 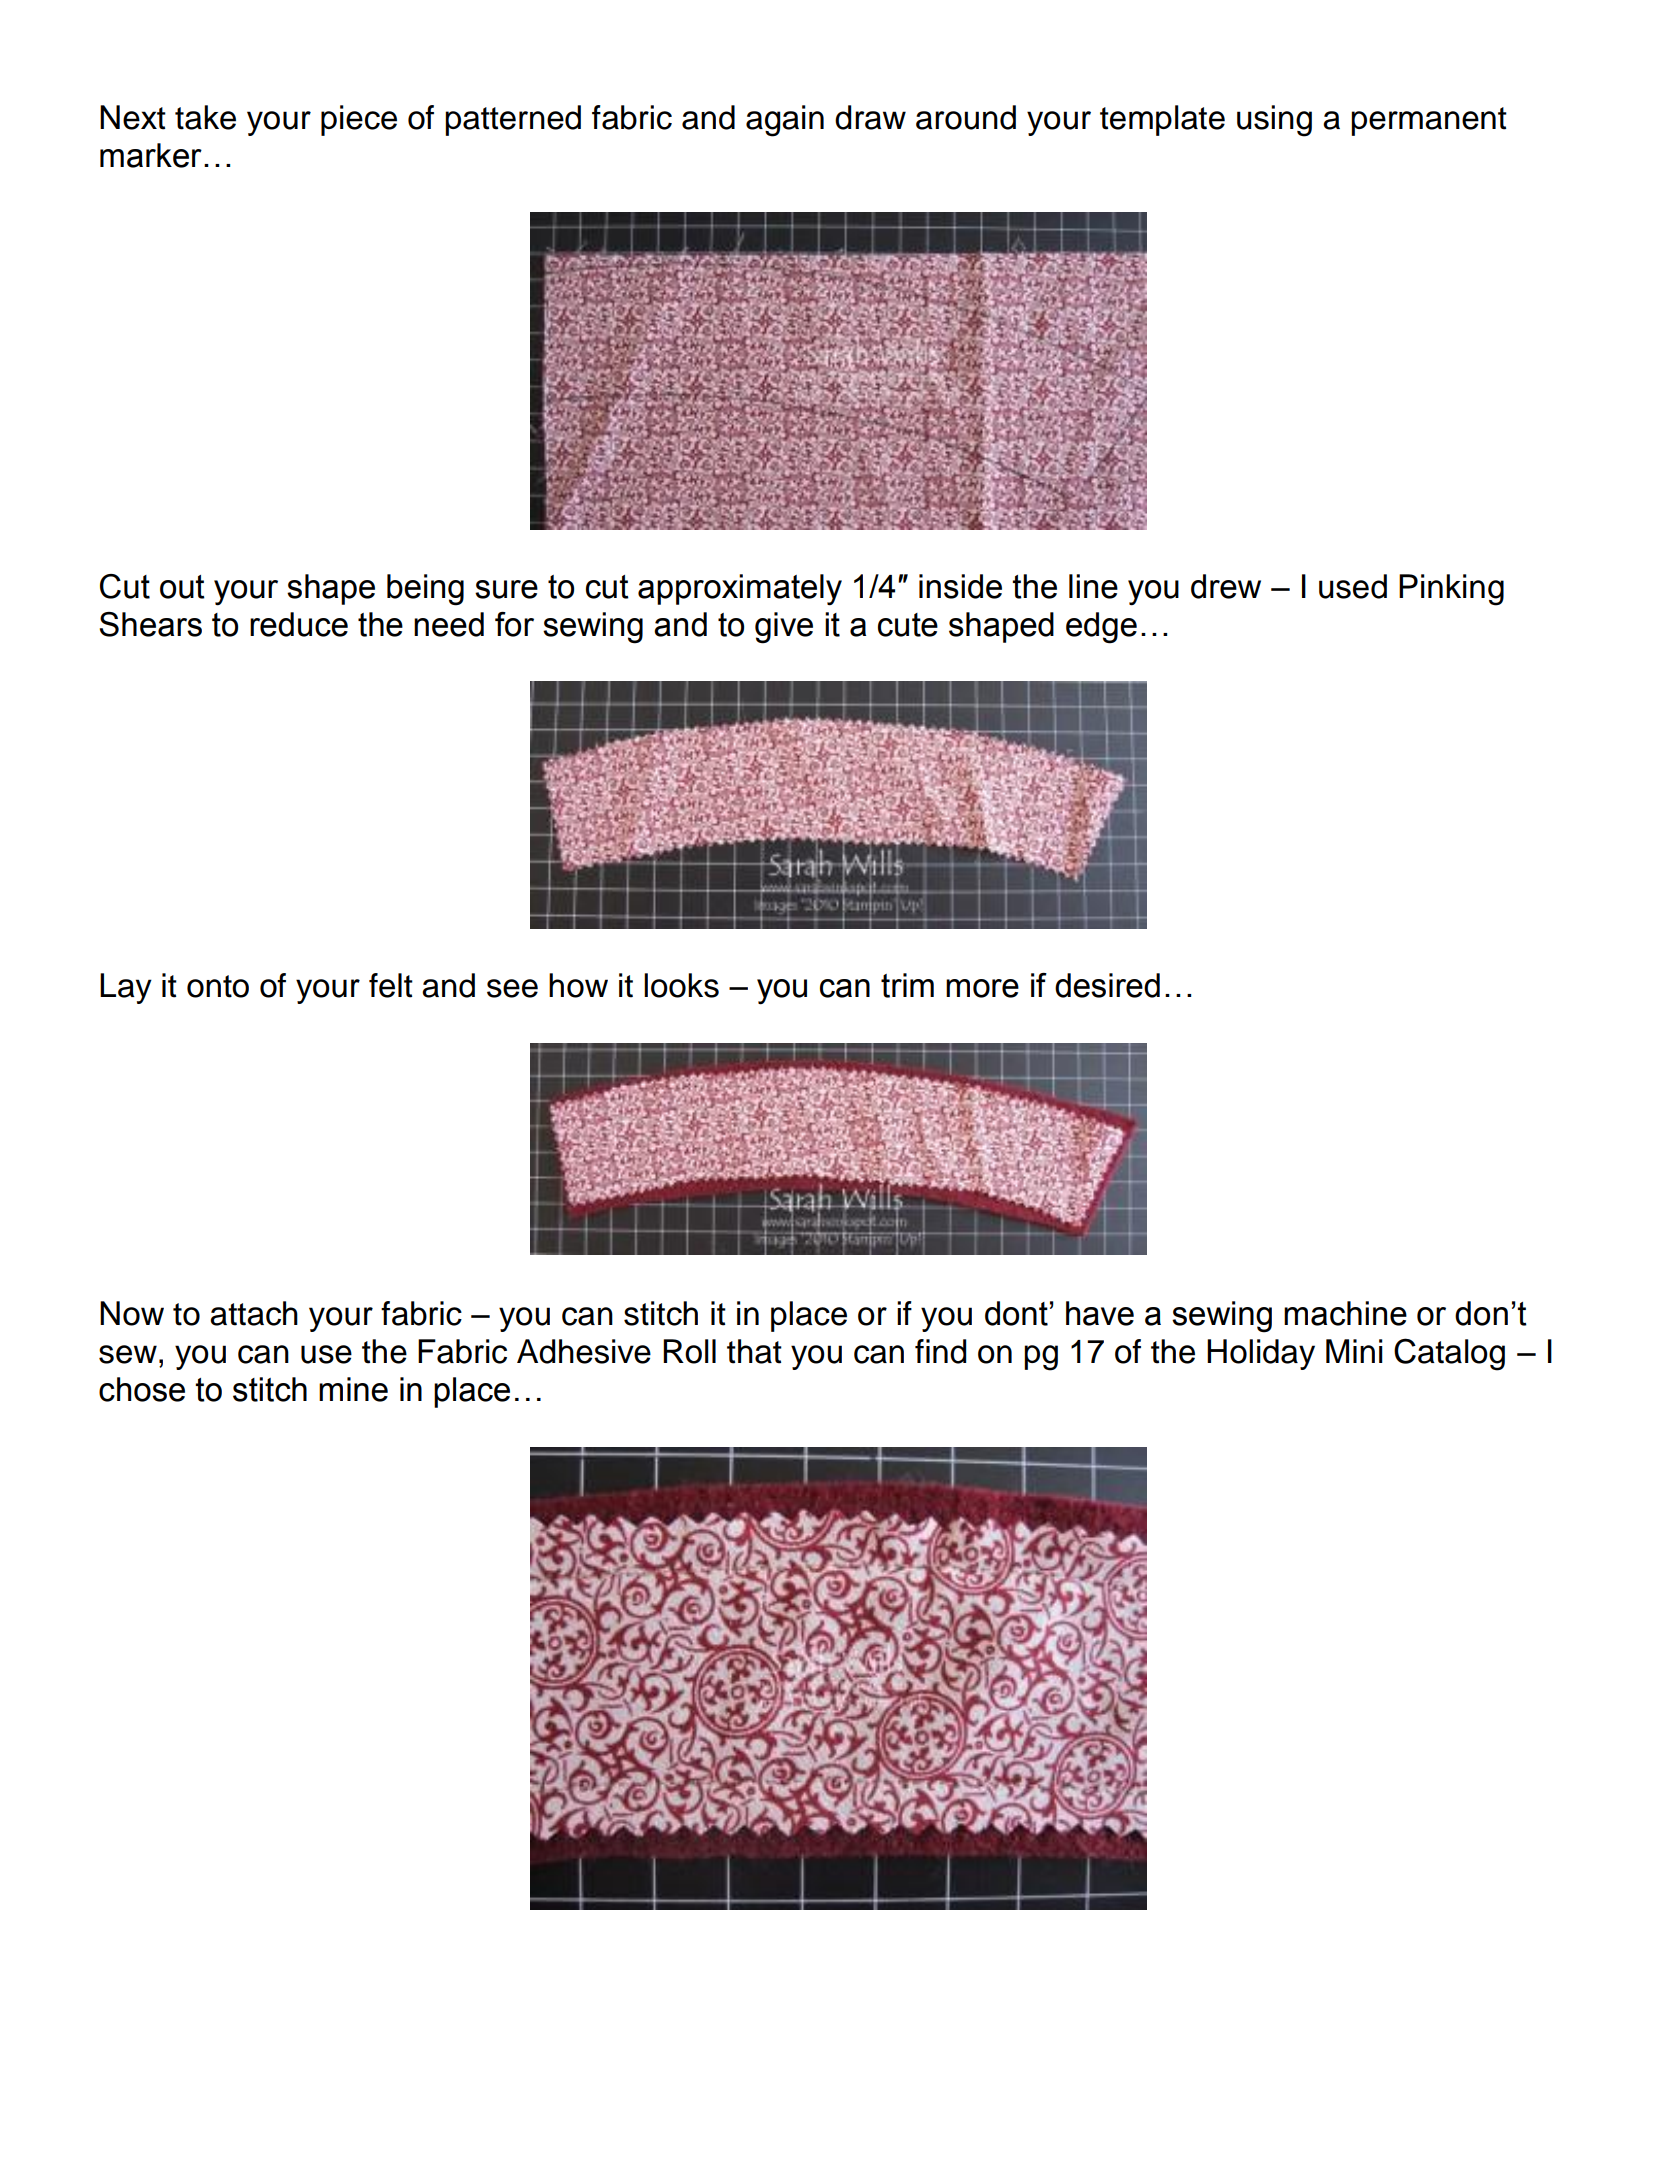 What do you see at coordinates (254, 1313) in the image?
I see `attach` at bounding box center [254, 1313].
